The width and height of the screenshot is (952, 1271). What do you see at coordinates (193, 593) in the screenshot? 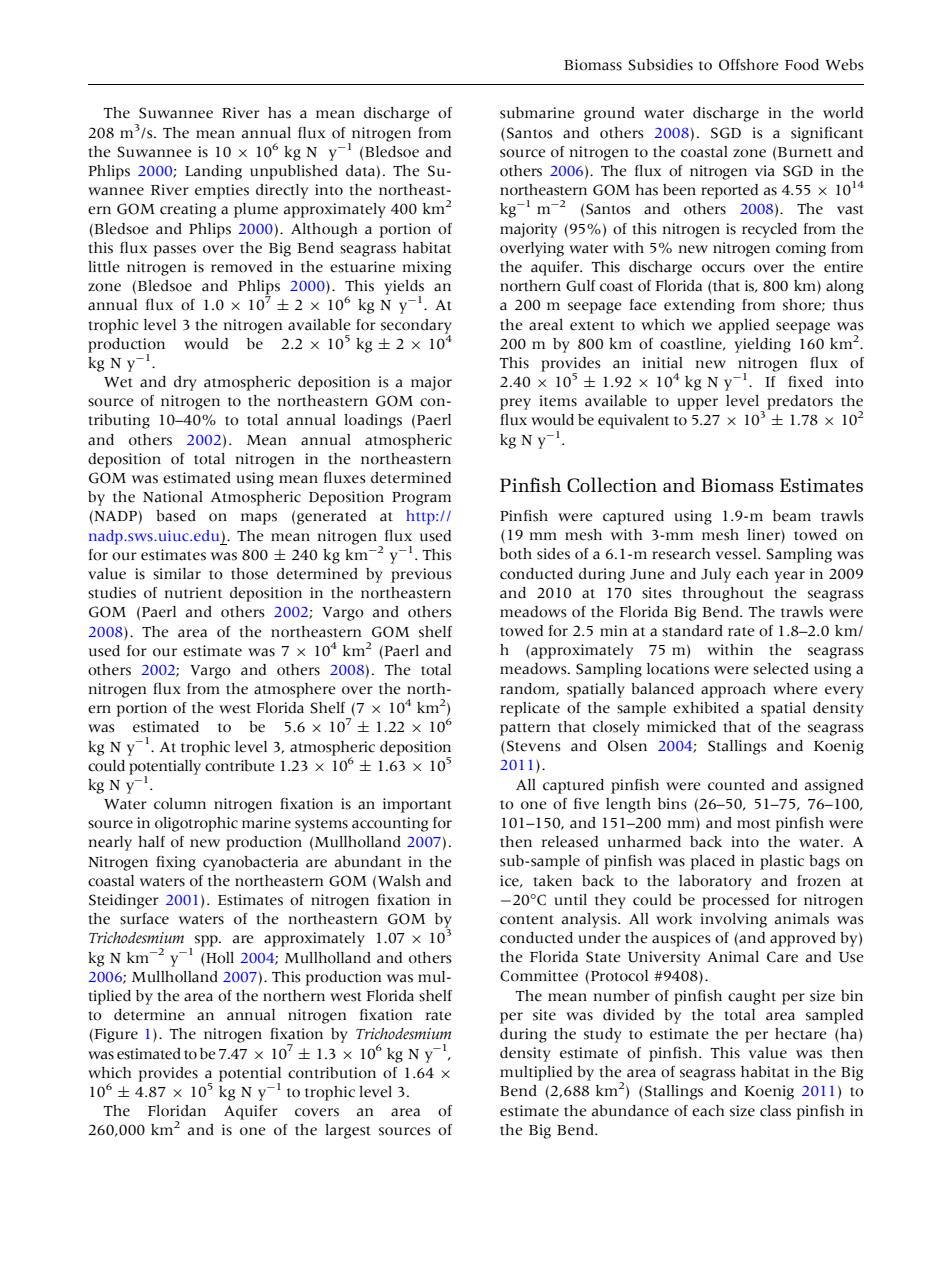
I see `nutrient` at bounding box center [193, 593].
